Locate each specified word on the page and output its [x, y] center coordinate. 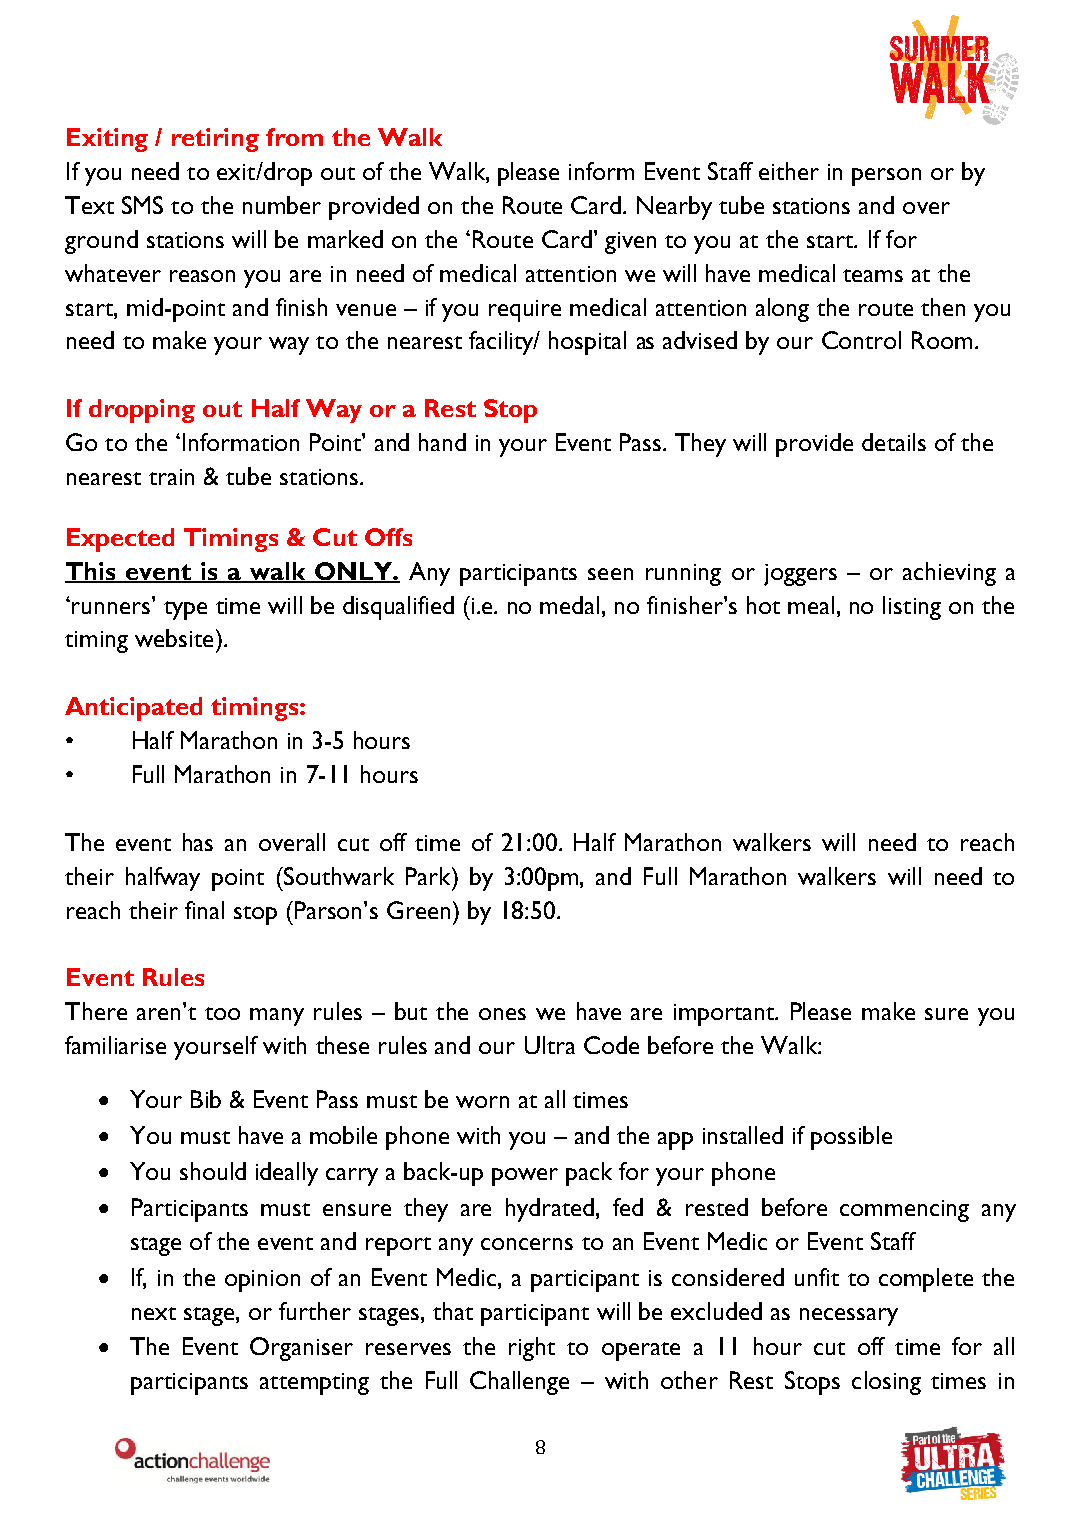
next [154, 1313]
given [630, 243]
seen [610, 574]
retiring [215, 140]
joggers [800, 575]
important [725, 1015]
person [886, 177]
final [204, 910]
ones [502, 1014]
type [185, 610]
